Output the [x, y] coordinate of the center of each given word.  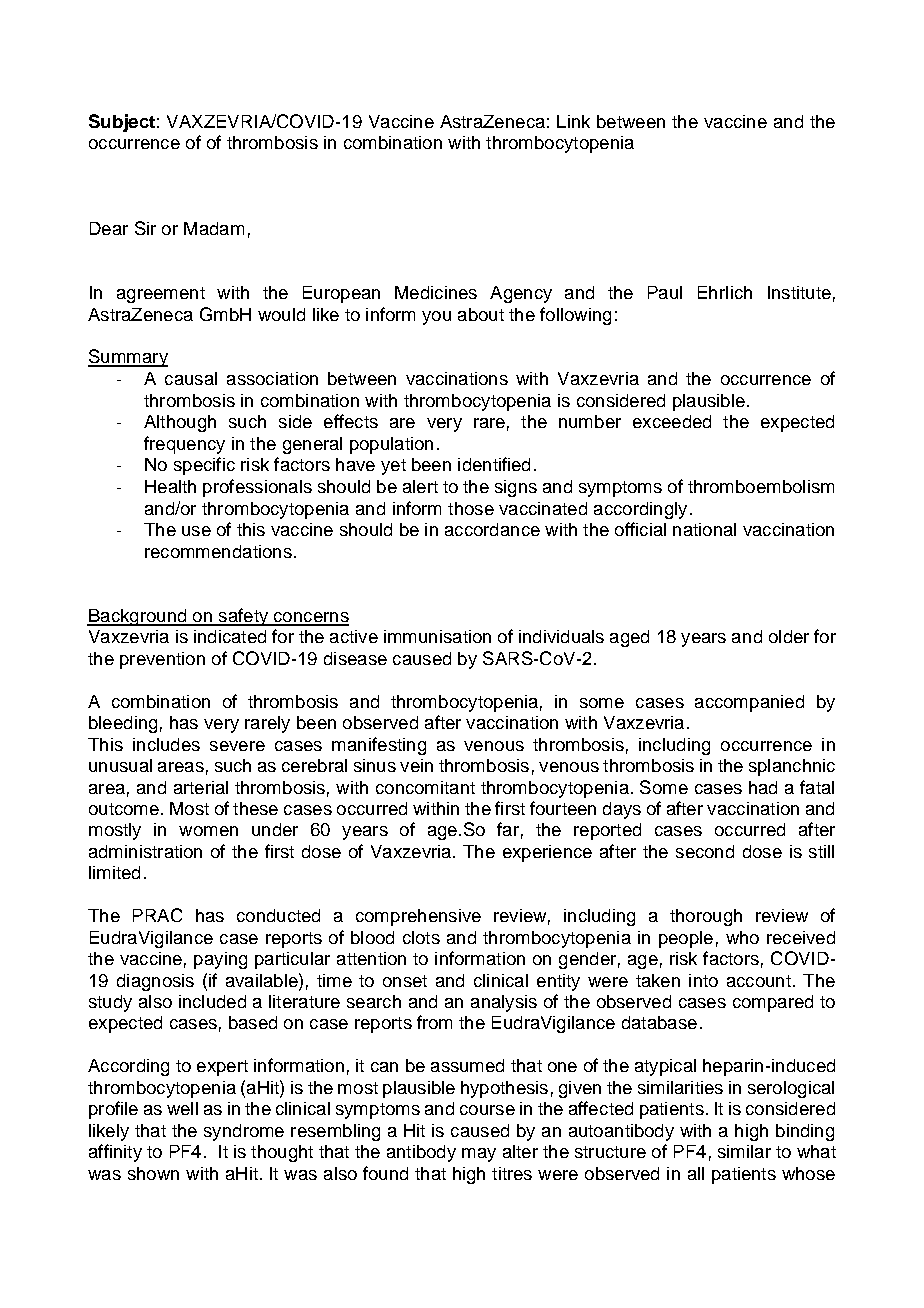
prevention [162, 660]
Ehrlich [725, 292]
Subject [122, 123]
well [182, 1108]
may [479, 1155]
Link [573, 121]
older [789, 636]
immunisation [437, 636]
